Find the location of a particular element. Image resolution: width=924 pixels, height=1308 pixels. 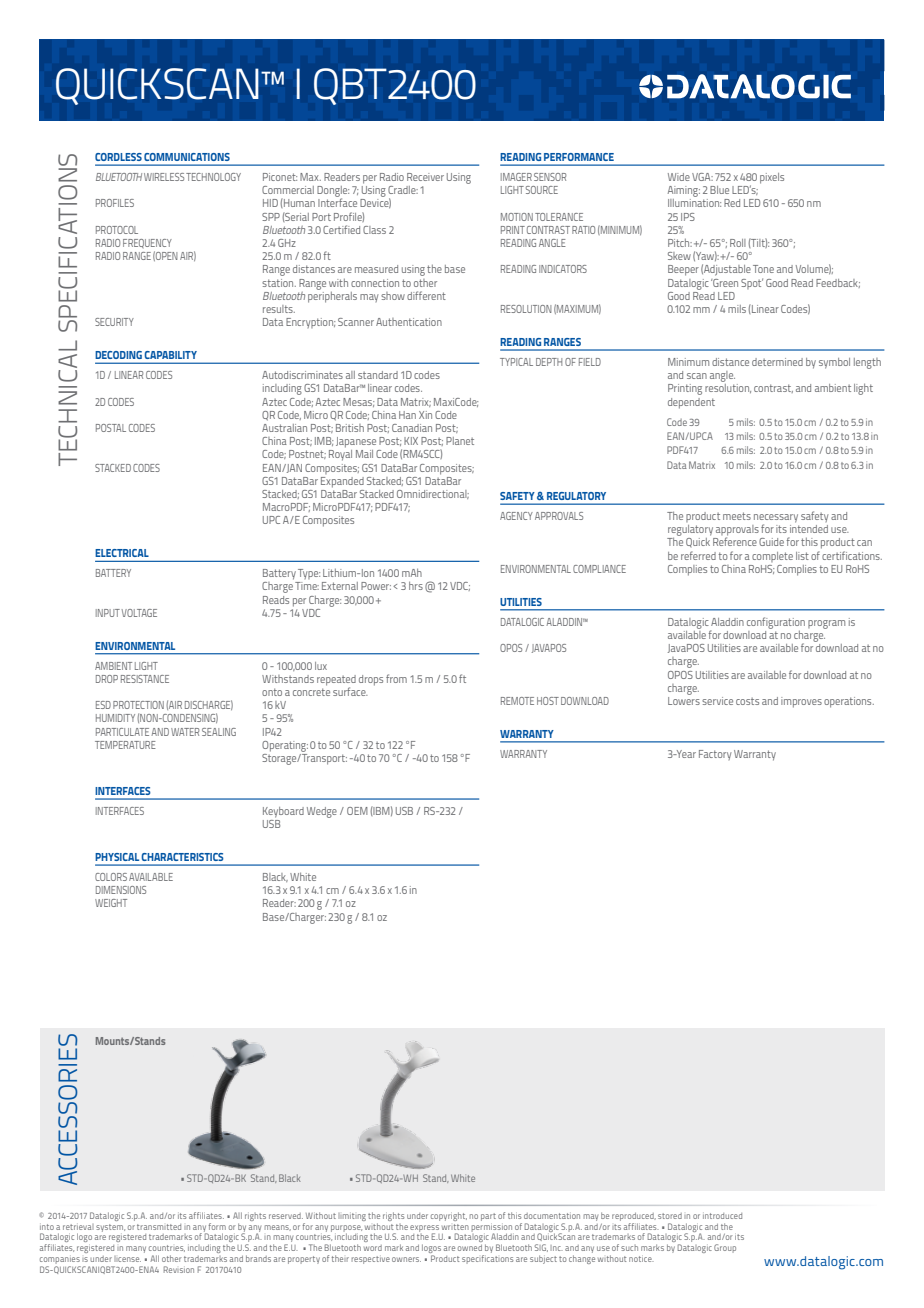

Guide is located at coordinates (771, 542).
